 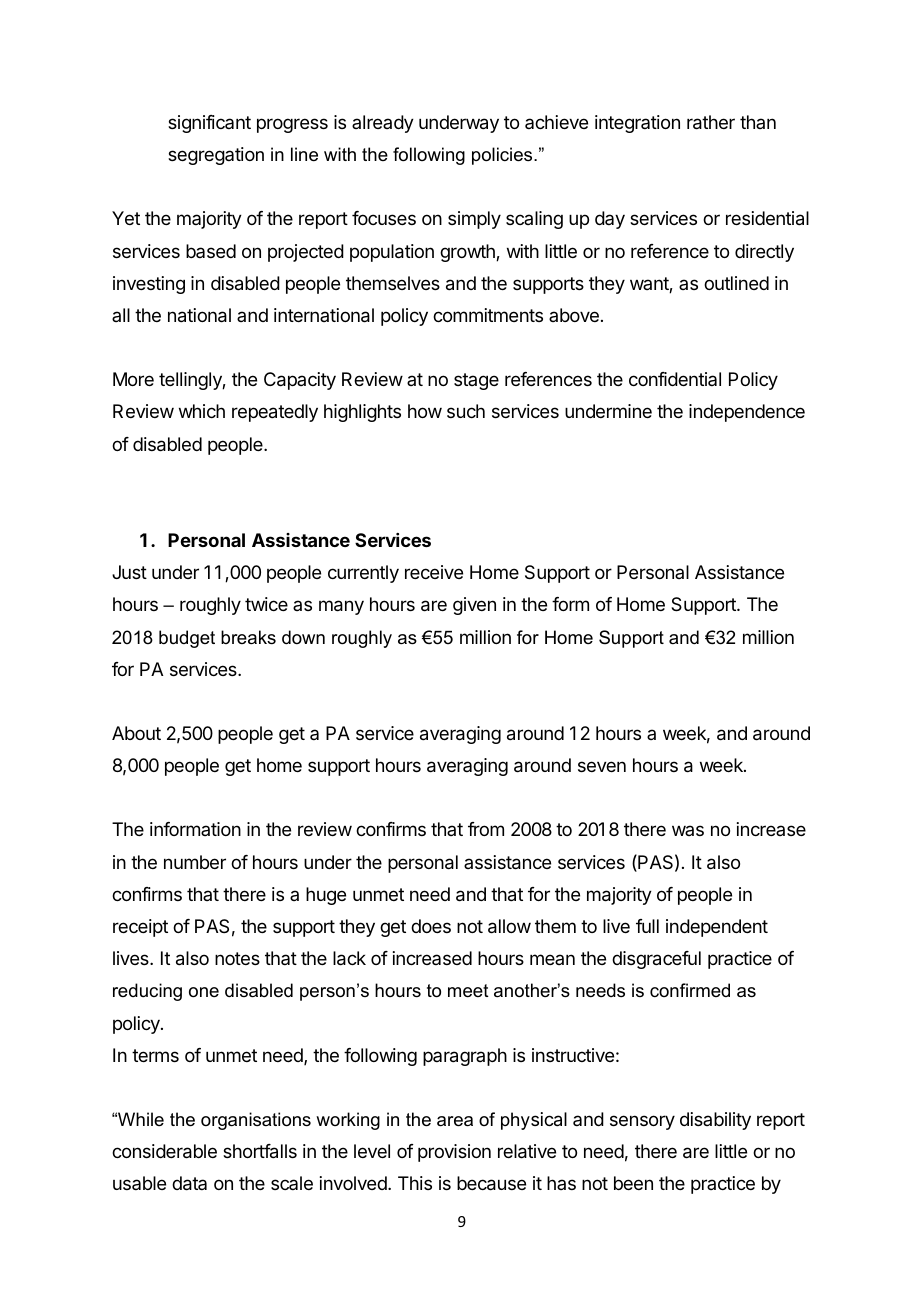 What do you see at coordinates (711, 122) in the page?
I see `rather` at bounding box center [711, 122].
